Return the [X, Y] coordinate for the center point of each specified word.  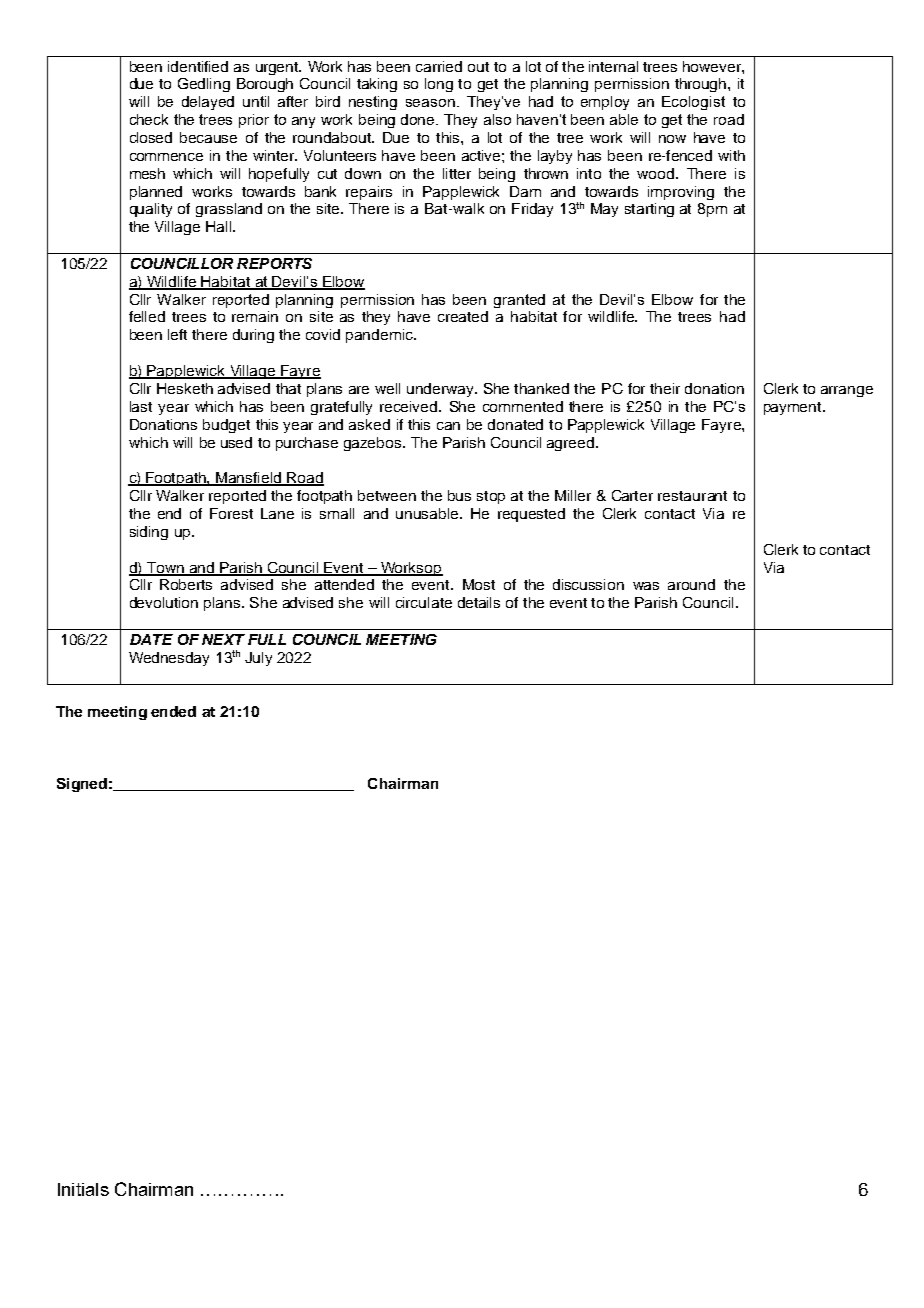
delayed [208, 103]
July [258, 659]
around [691, 584]
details [479, 602]
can [448, 426]
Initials [83, 1189]
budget [226, 426]
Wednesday [169, 659]
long [439, 85]
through [702, 85]
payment [794, 408]
